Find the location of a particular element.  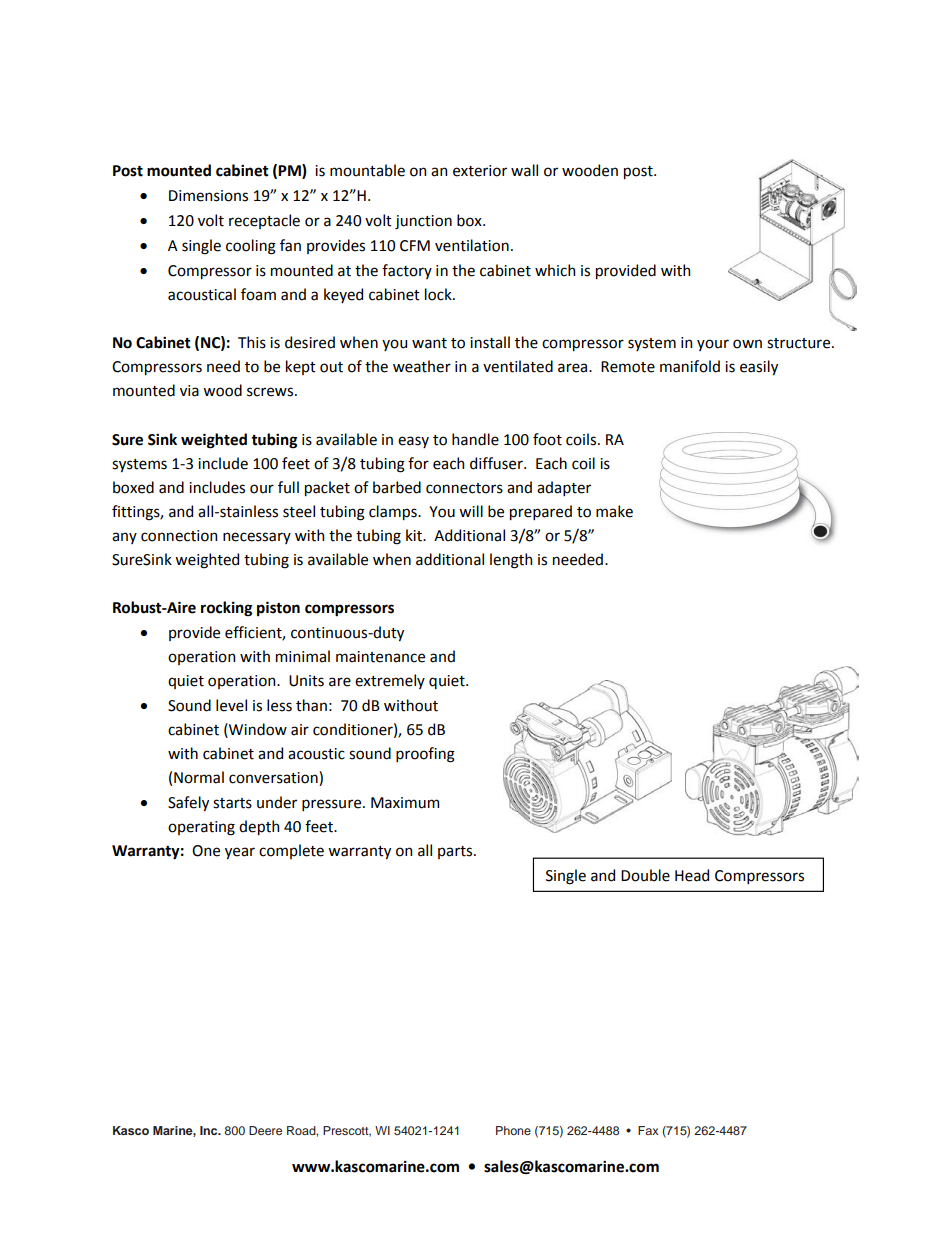

Normal is located at coordinates (199, 777).
